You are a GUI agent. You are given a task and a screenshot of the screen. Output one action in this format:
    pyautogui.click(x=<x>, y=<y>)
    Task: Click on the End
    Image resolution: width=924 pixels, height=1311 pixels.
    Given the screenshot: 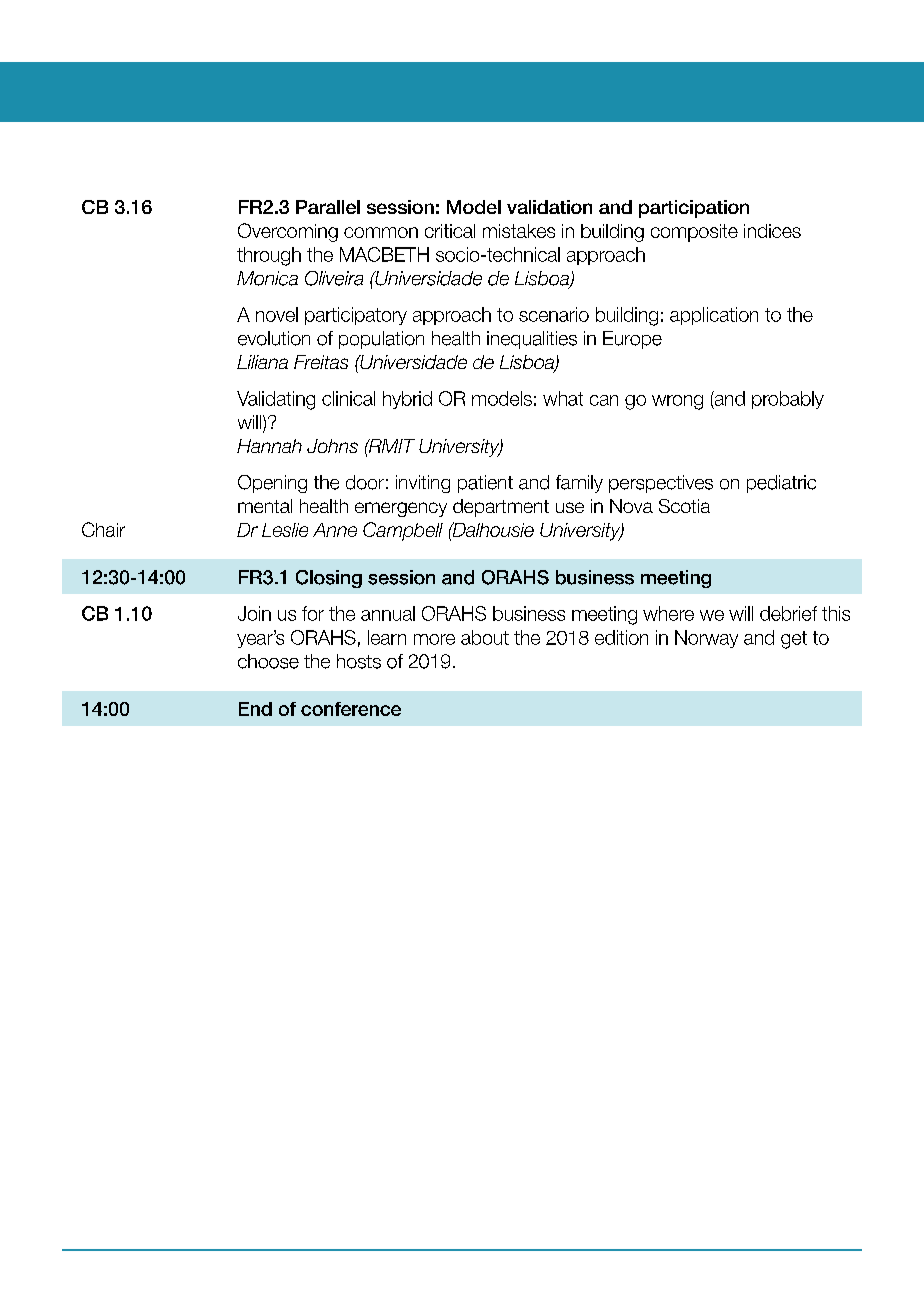 What is the action you would take?
    pyautogui.click(x=255, y=709)
